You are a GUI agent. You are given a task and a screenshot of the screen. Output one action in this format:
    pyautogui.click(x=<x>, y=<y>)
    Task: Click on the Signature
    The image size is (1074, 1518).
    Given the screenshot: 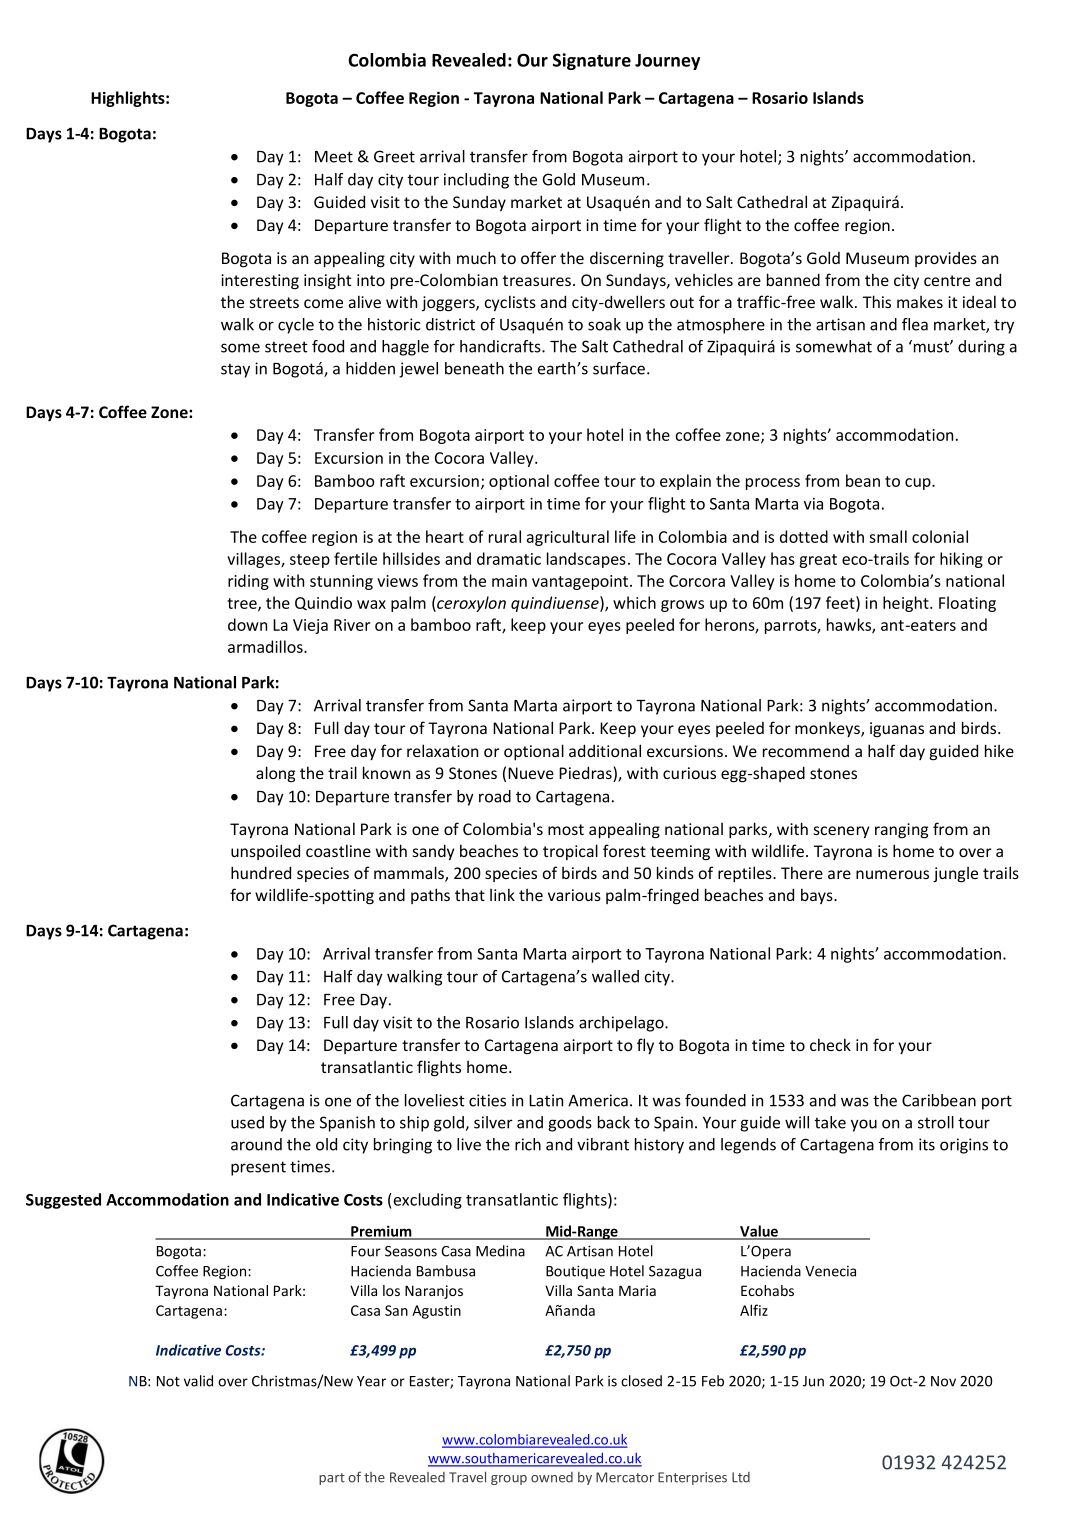 What is the action you would take?
    pyautogui.click(x=592, y=61)
